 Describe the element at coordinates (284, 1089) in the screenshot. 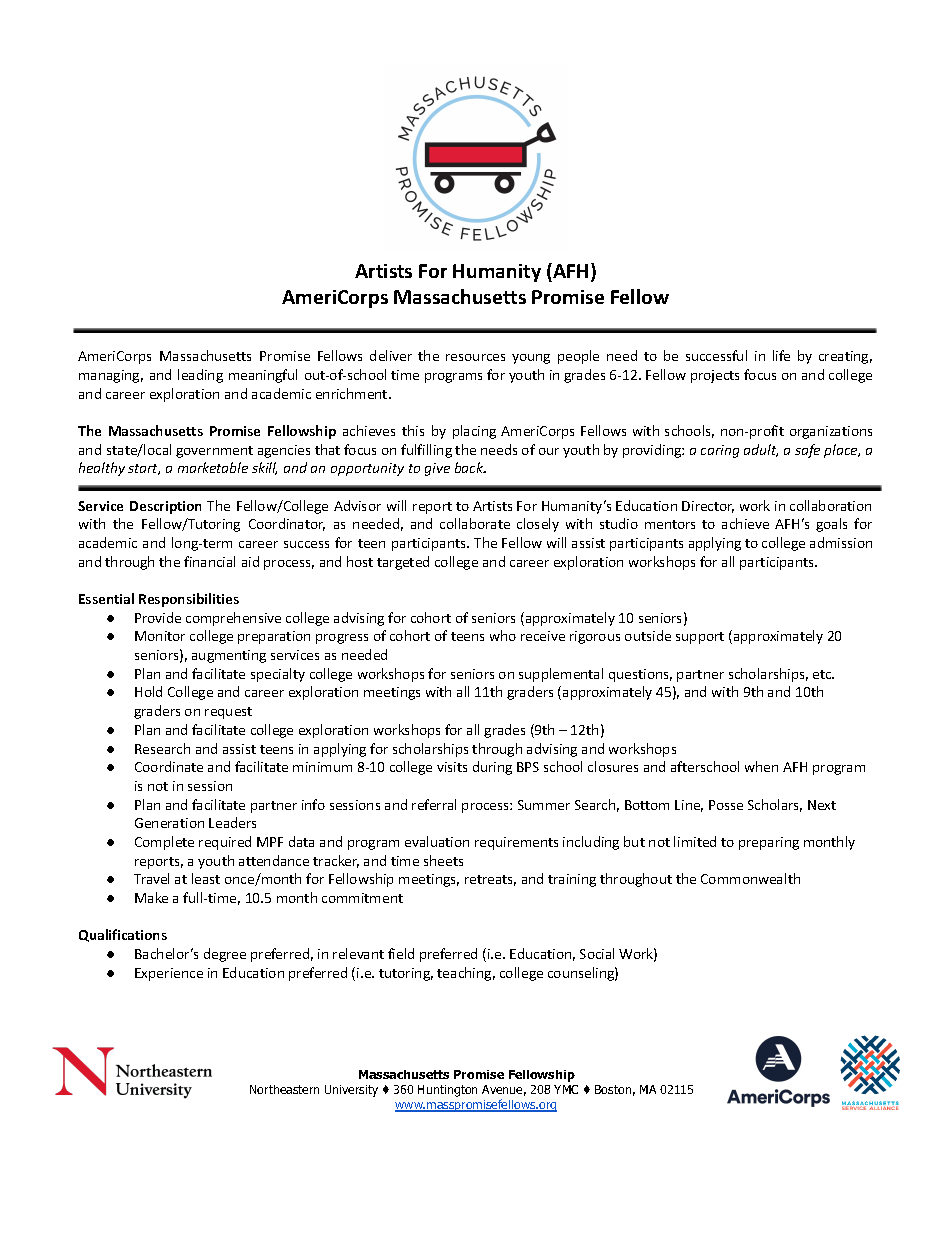

I see `Northeastern` at that location.
